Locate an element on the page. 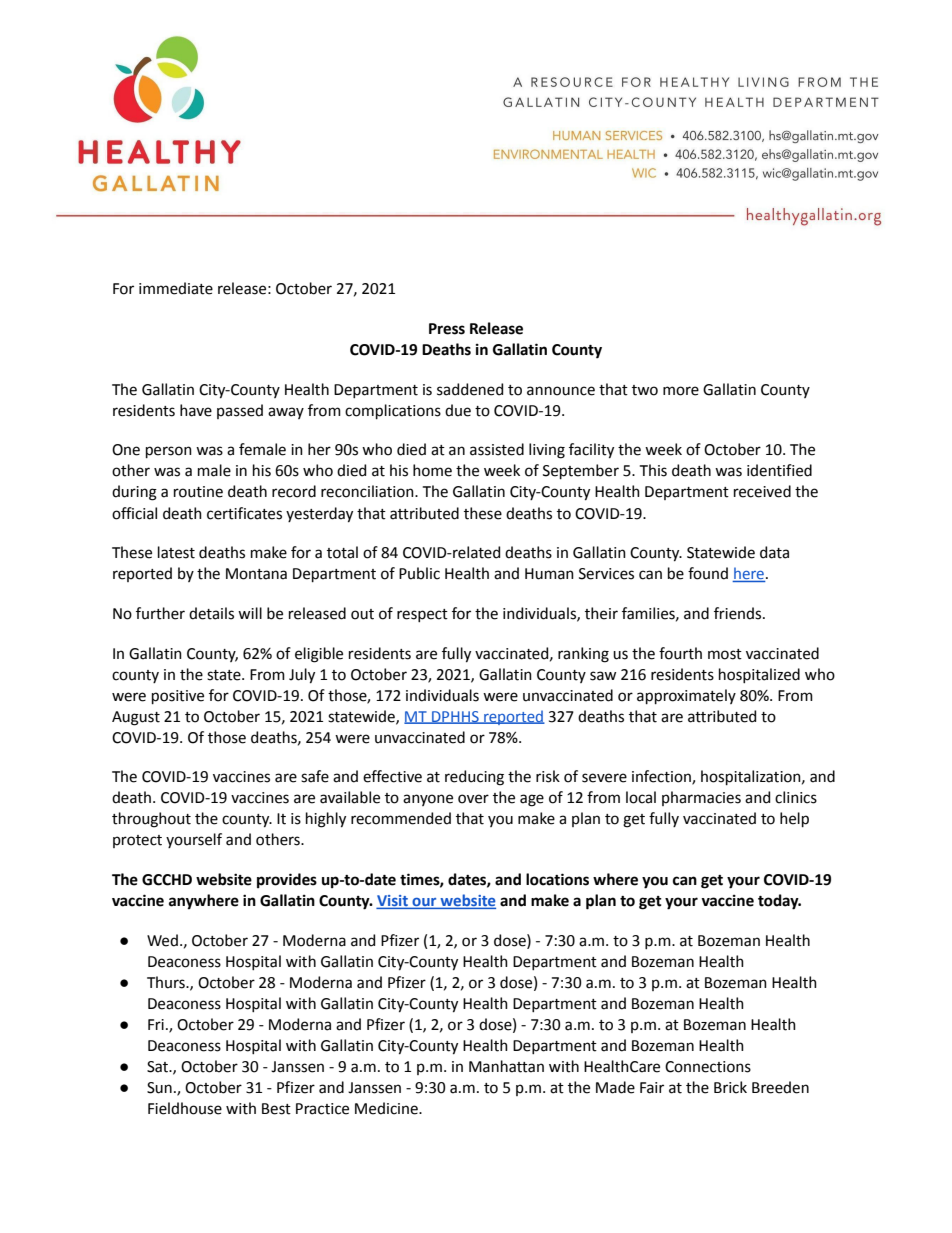  Sun is located at coordinates (159, 1088).
